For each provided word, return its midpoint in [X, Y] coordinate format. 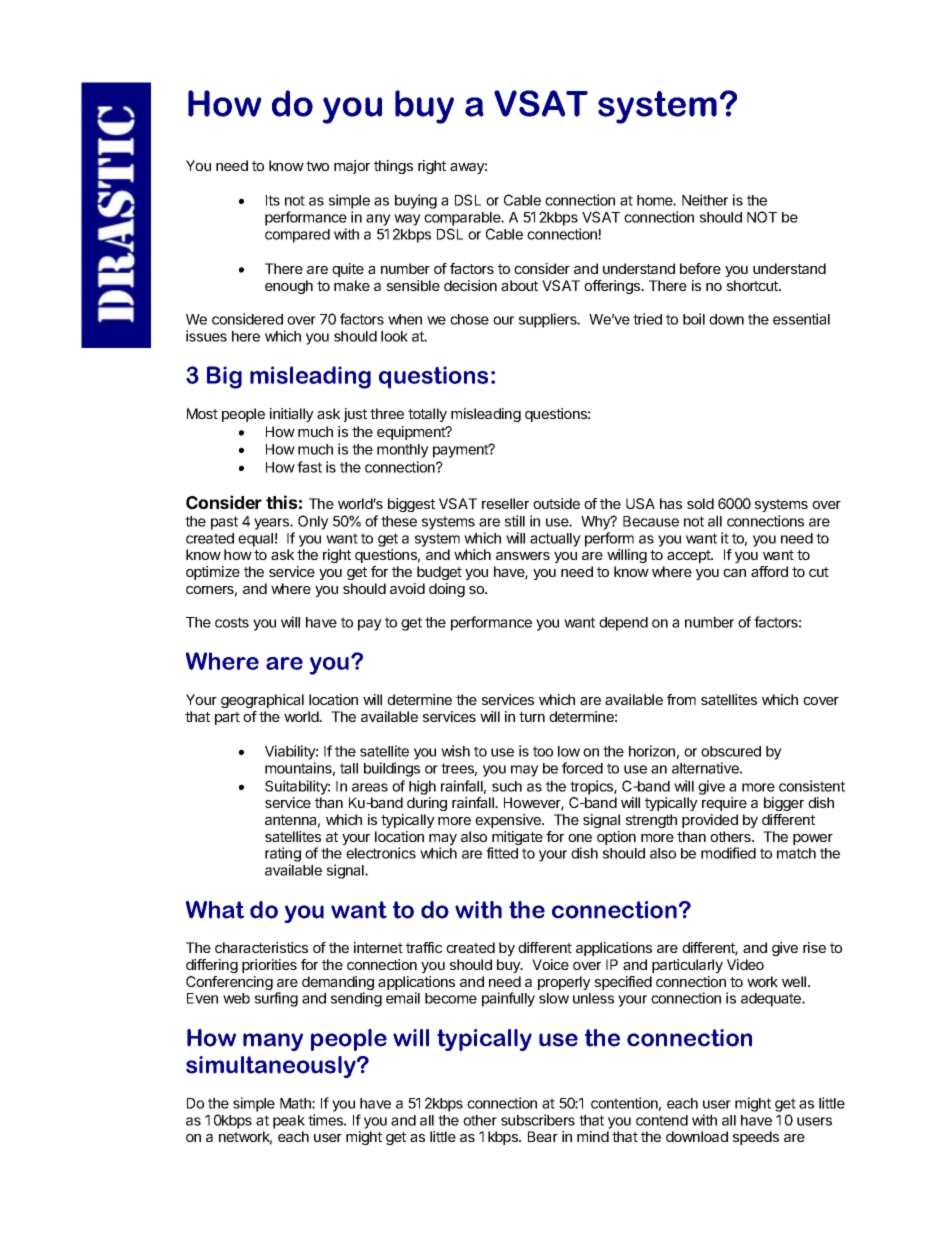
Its [273, 200]
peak [289, 1122]
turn [532, 717]
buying [416, 201]
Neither [705, 200]
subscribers [538, 1120]
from [681, 699]
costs [232, 622]
